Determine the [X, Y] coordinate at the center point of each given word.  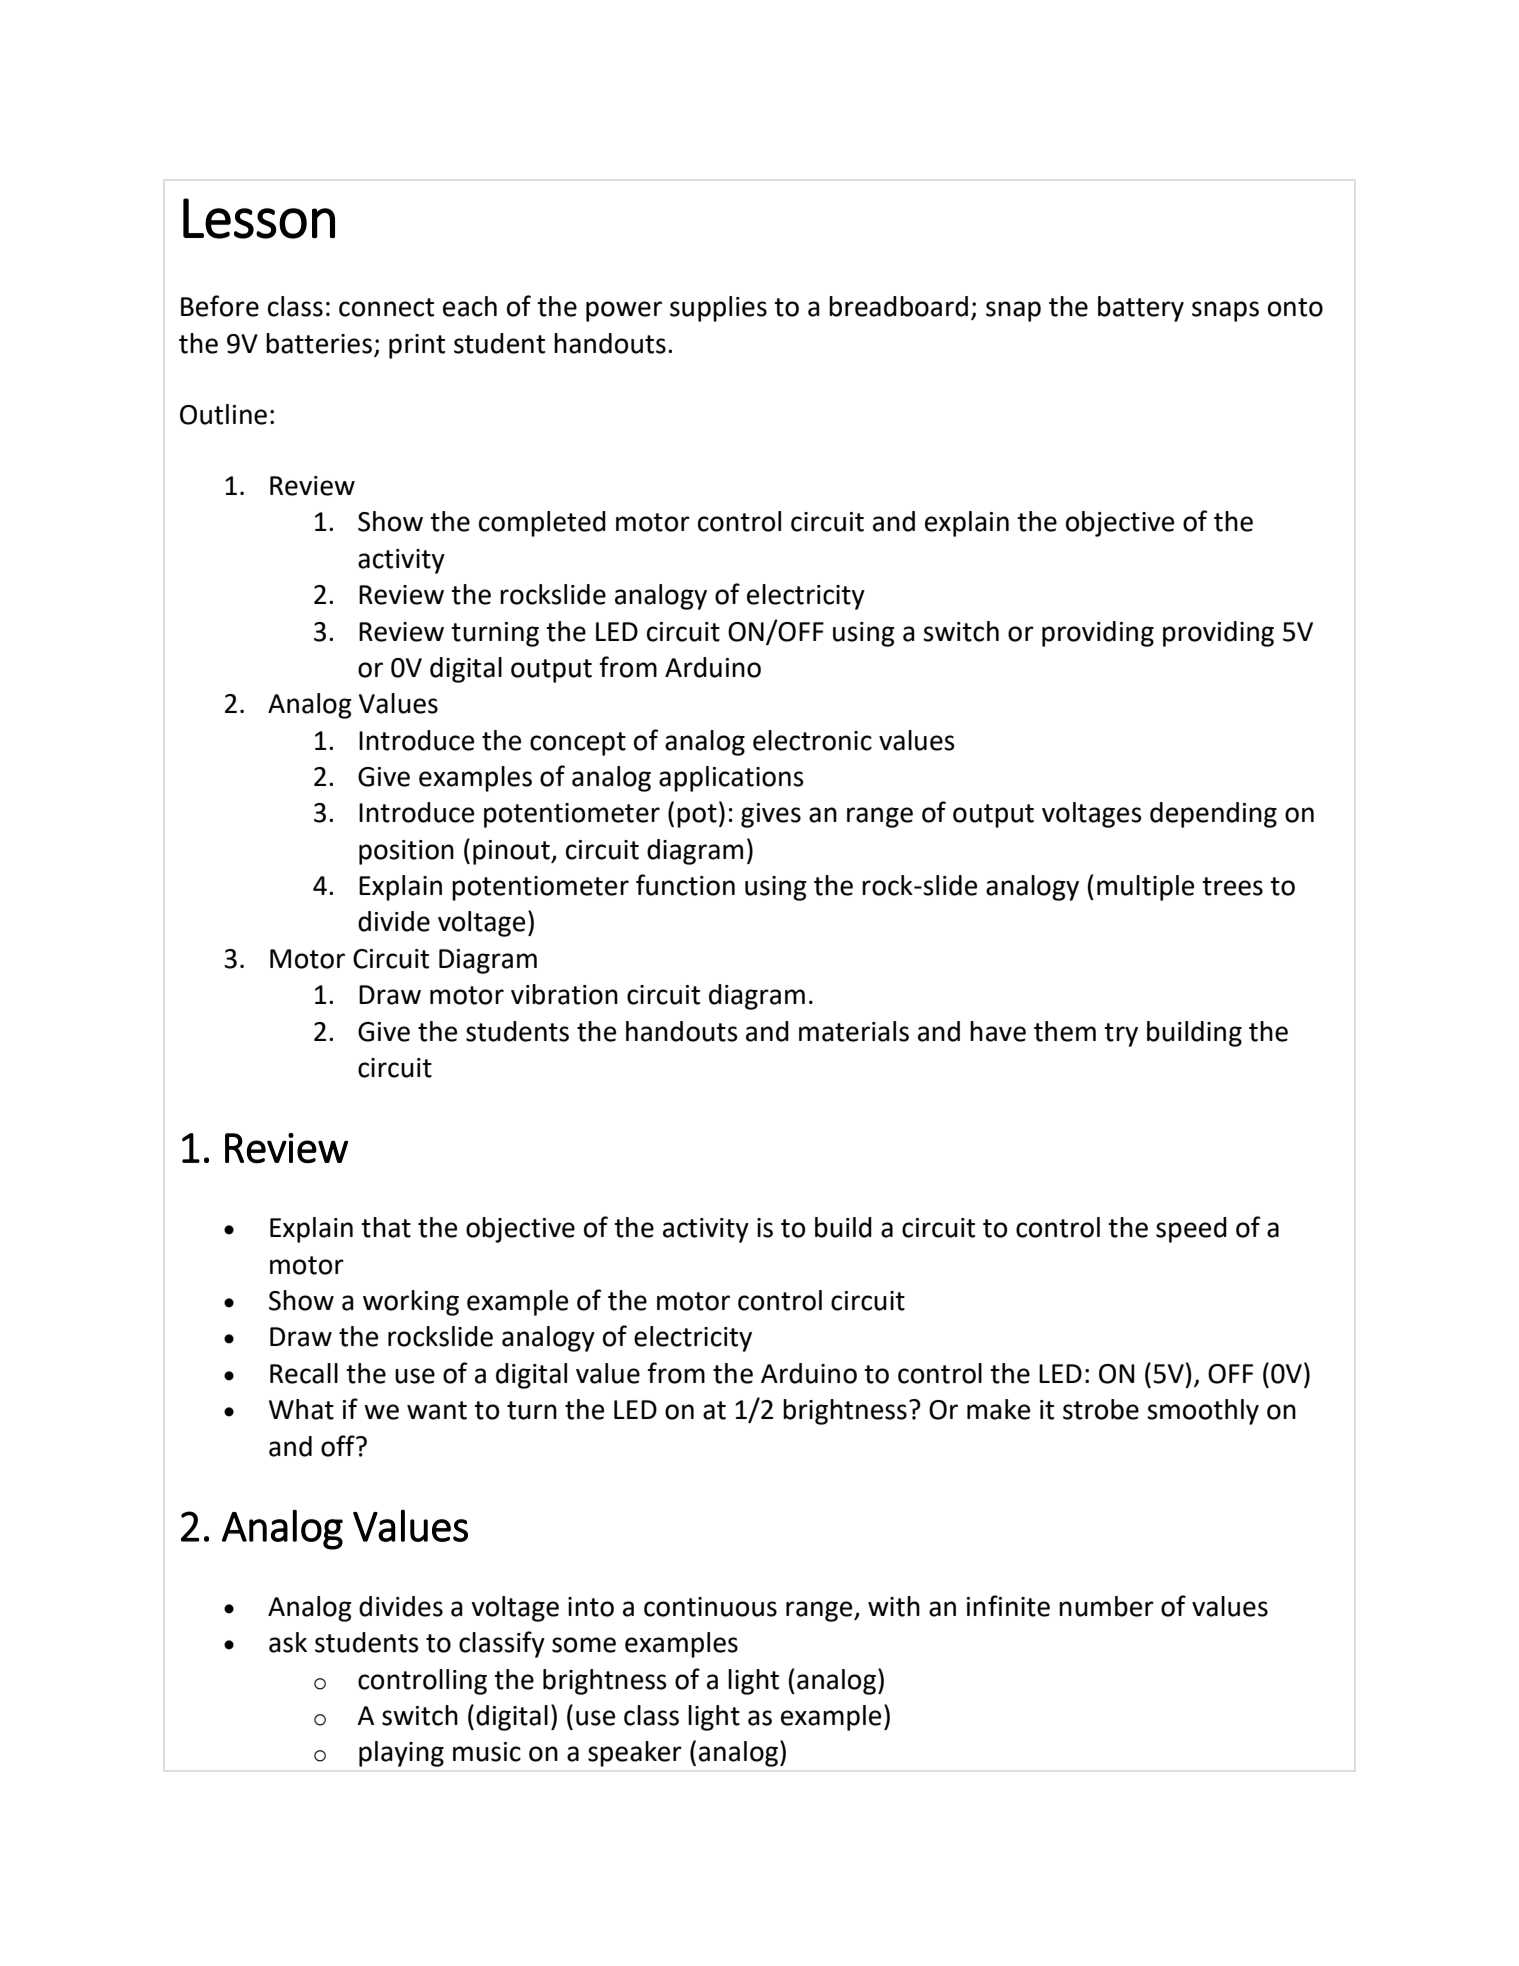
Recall [304, 1373]
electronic [812, 740]
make [998, 1409]
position [406, 852]
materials [854, 1031]
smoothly [1203, 1412]
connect [386, 307]
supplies [718, 309]
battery [1141, 309]
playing [401, 1754]
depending [1213, 815]
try [1121, 1035]
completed [542, 524]
